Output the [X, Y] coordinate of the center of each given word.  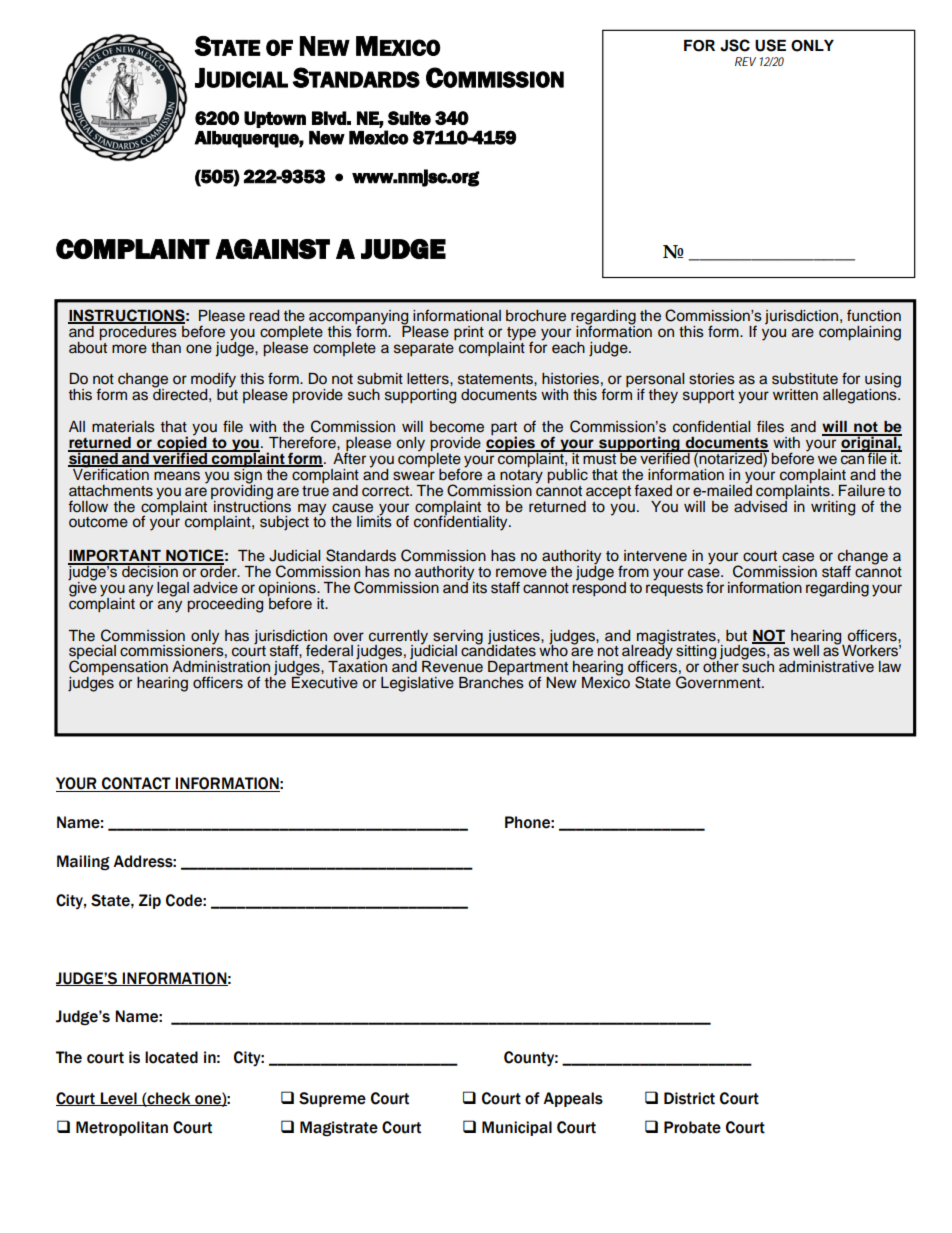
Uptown [275, 119]
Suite [409, 118]
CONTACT [136, 784]
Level [118, 1099]
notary [521, 476]
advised [761, 505]
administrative [826, 667]
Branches [491, 683]
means [177, 476]
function [874, 315]
